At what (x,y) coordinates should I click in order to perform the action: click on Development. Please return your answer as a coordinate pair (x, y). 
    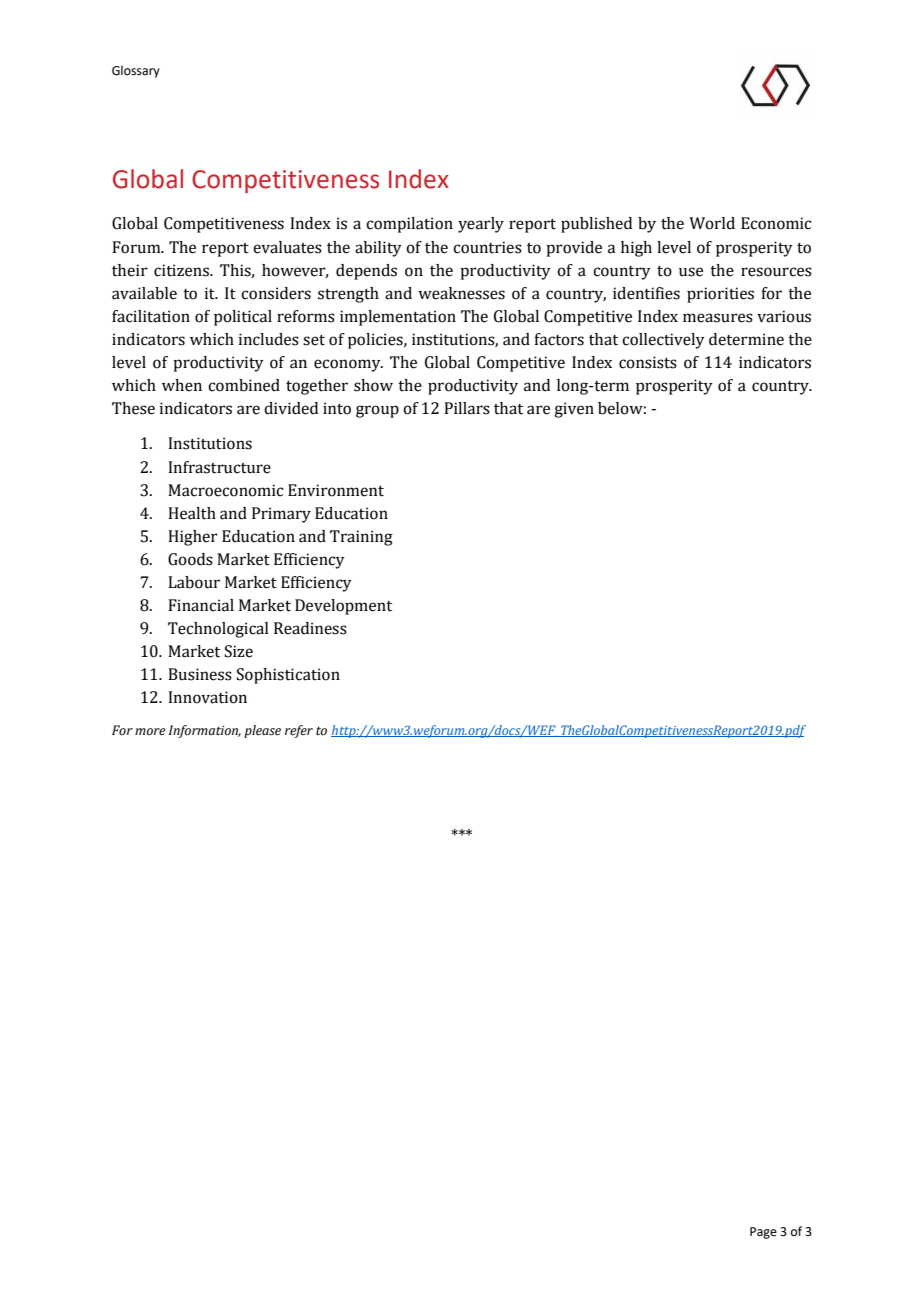
    Looking at the image, I should click on (343, 607).
